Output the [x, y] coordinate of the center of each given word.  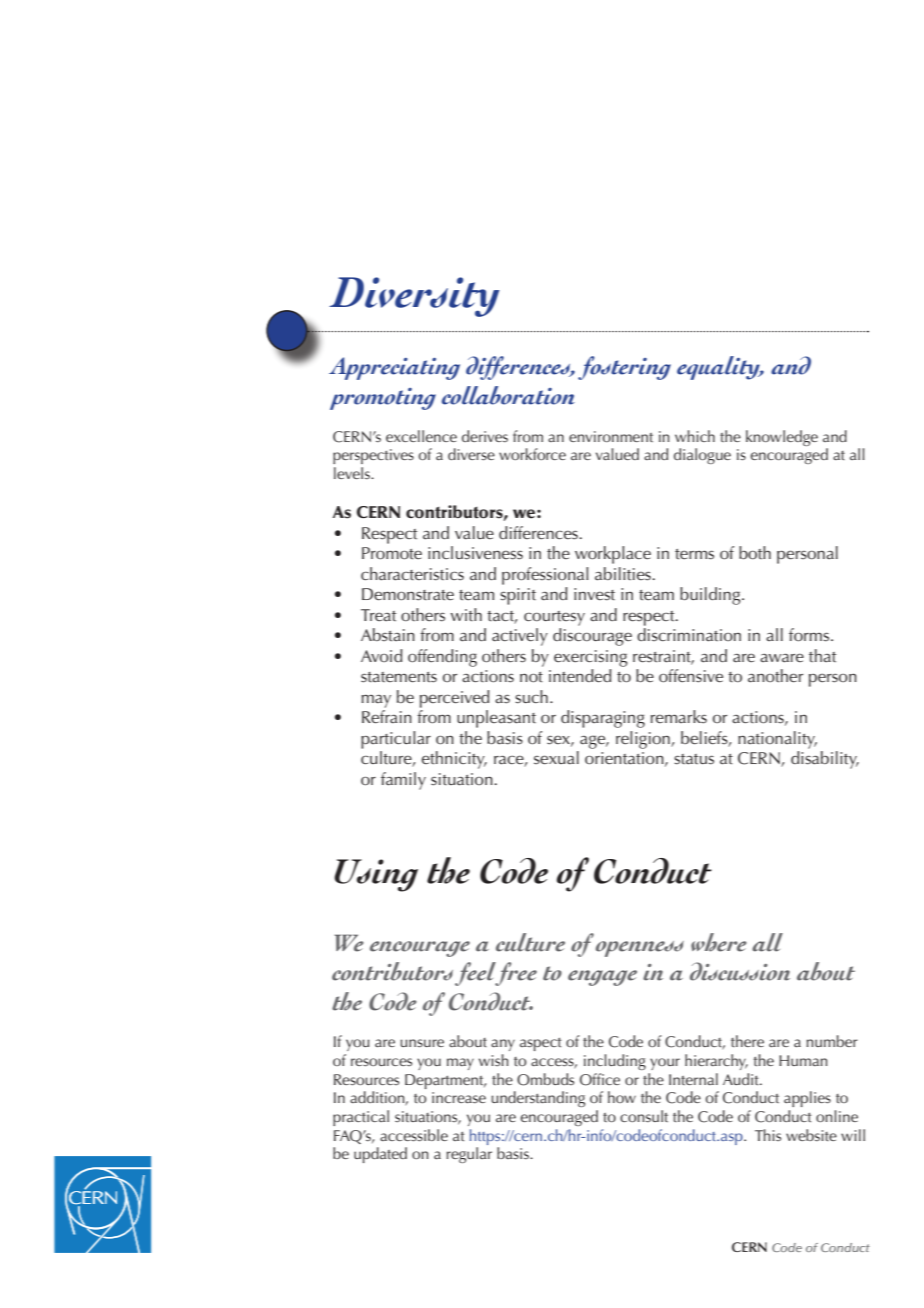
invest [594, 594]
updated [380, 1155]
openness [640, 949]
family [403, 781]
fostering [624, 368]
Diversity [414, 297]
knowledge [782, 438]
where [719, 942]
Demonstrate [408, 594]
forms [810, 635]
